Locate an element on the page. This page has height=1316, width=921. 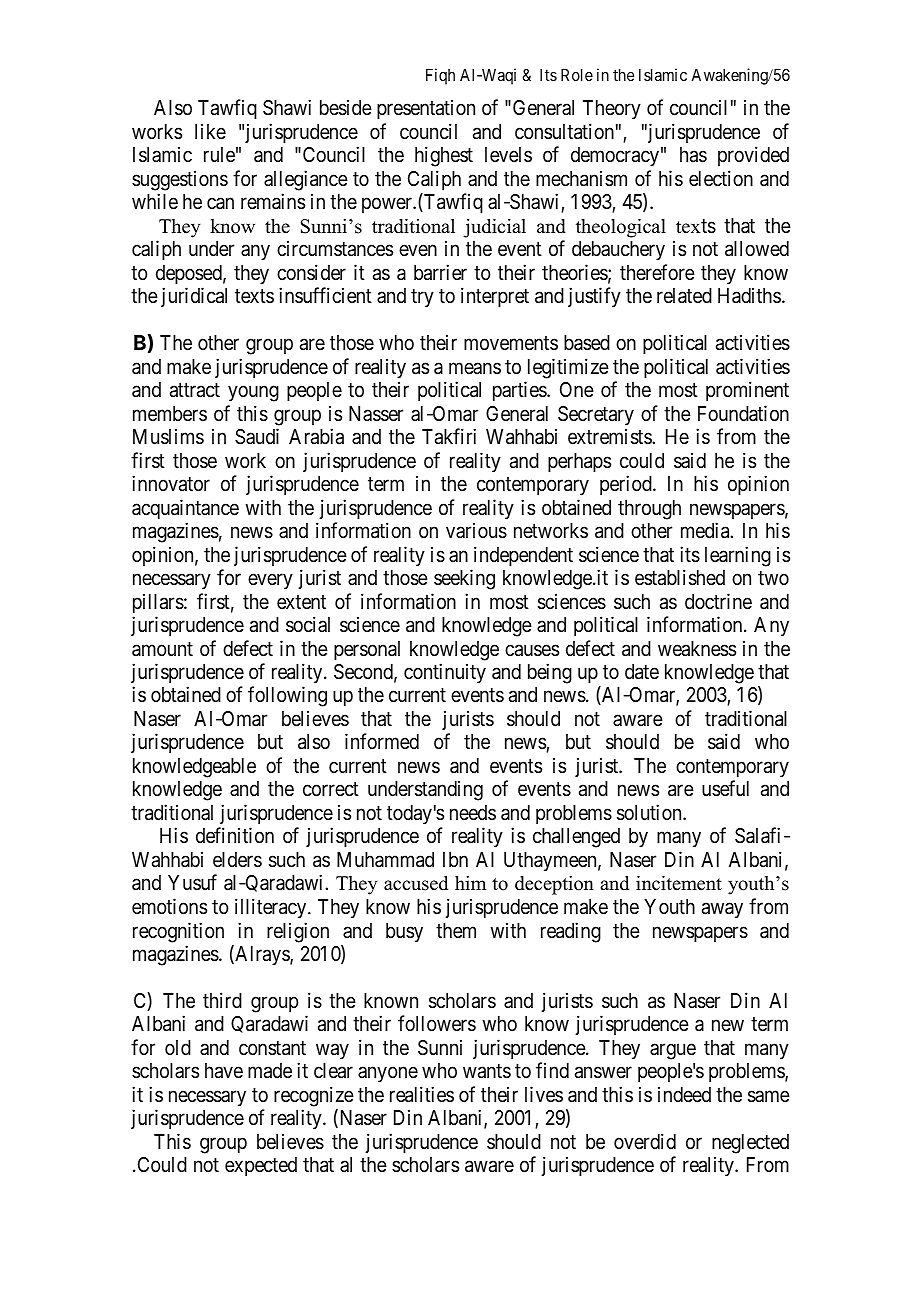
indeed is located at coordinates (684, 1094).
